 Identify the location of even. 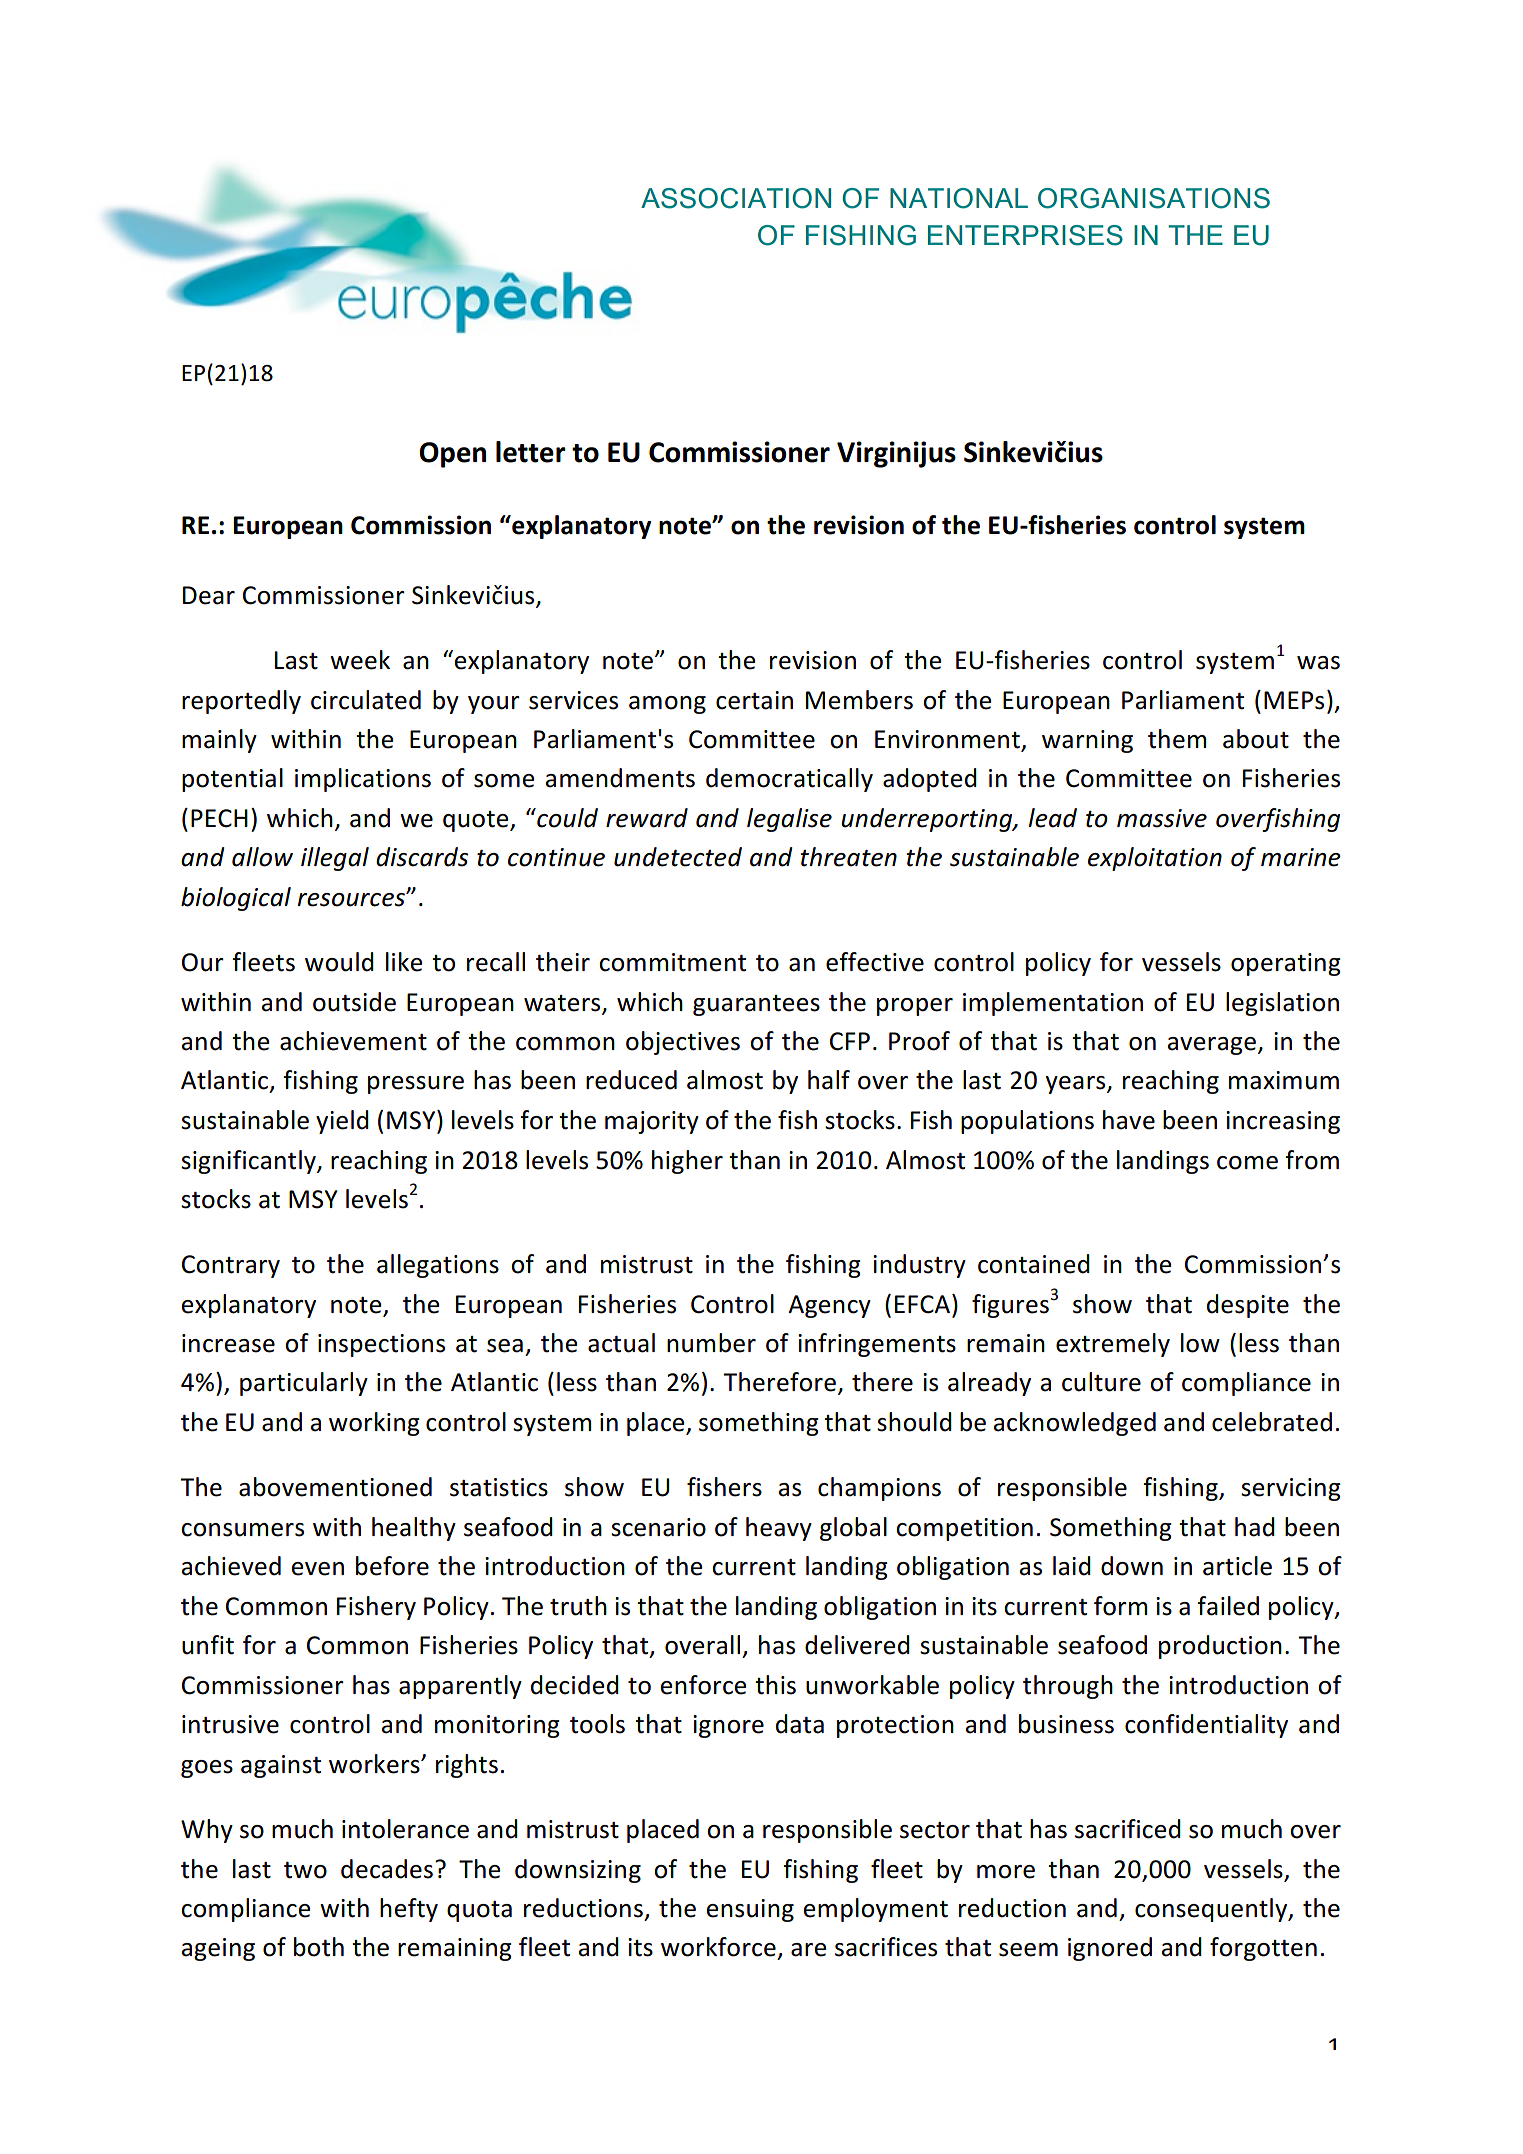
(317, 1569).
